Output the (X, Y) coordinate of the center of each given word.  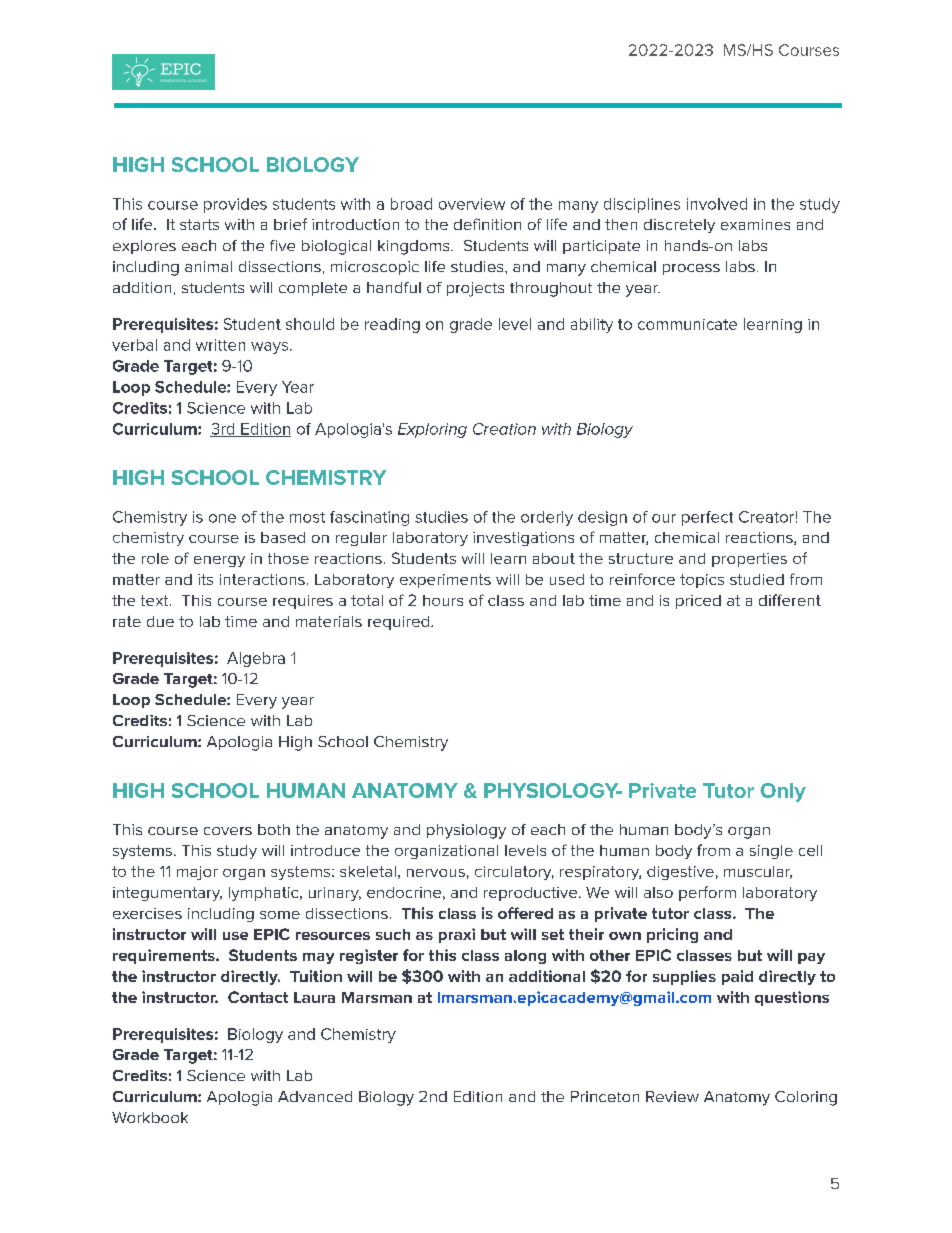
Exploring (432, 430)
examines (755, 224)
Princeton (605, 1096)
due (160, 621)
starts (199, 224)
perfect (707, 518)
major (197, 873)
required (400, 623)
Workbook (150, 1117)
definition (487, 224)
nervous (436, 873)
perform (707, 893)
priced (698, 602)
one (222, 518)
